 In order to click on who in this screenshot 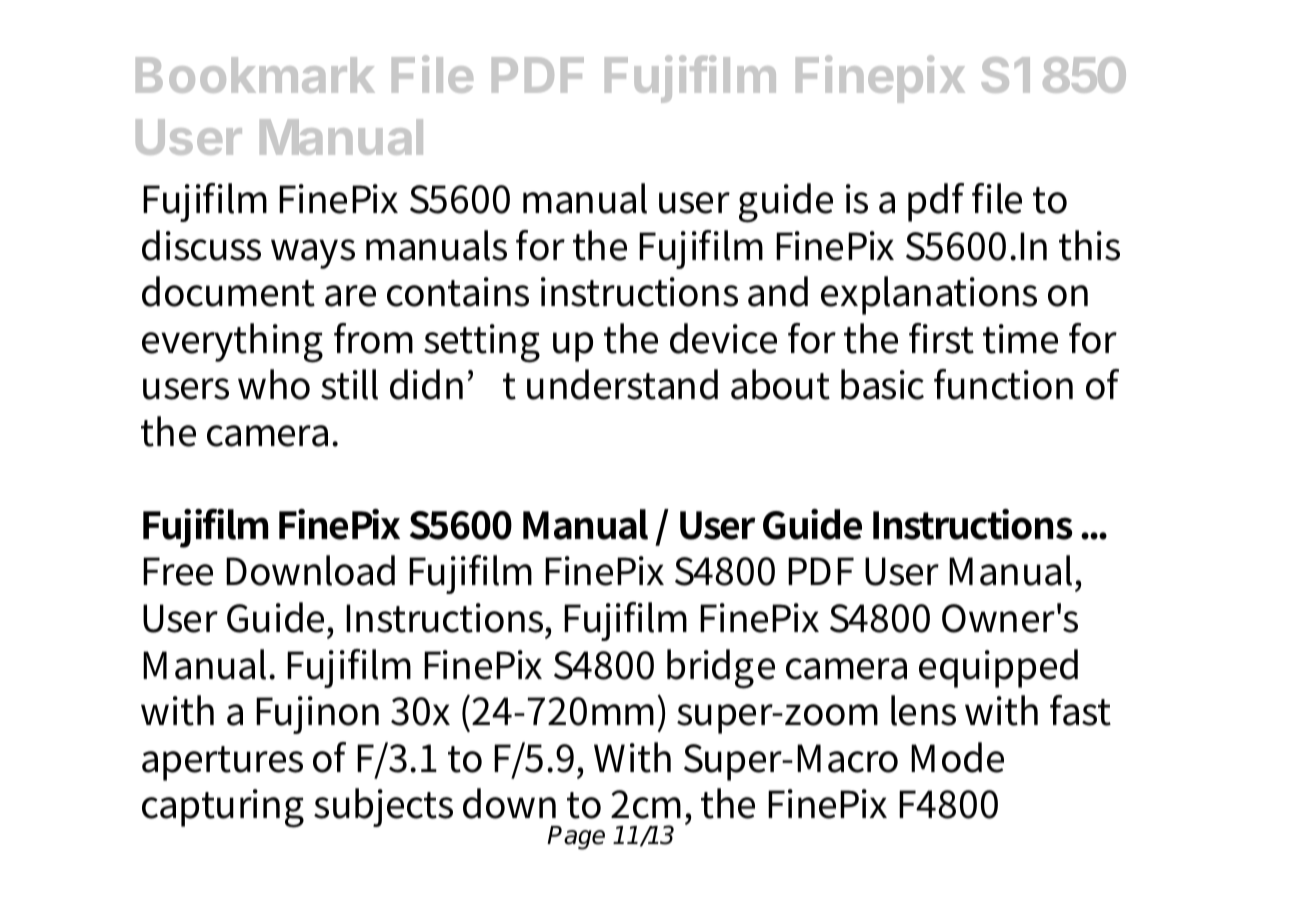, I will do `click(274, 384)`.
